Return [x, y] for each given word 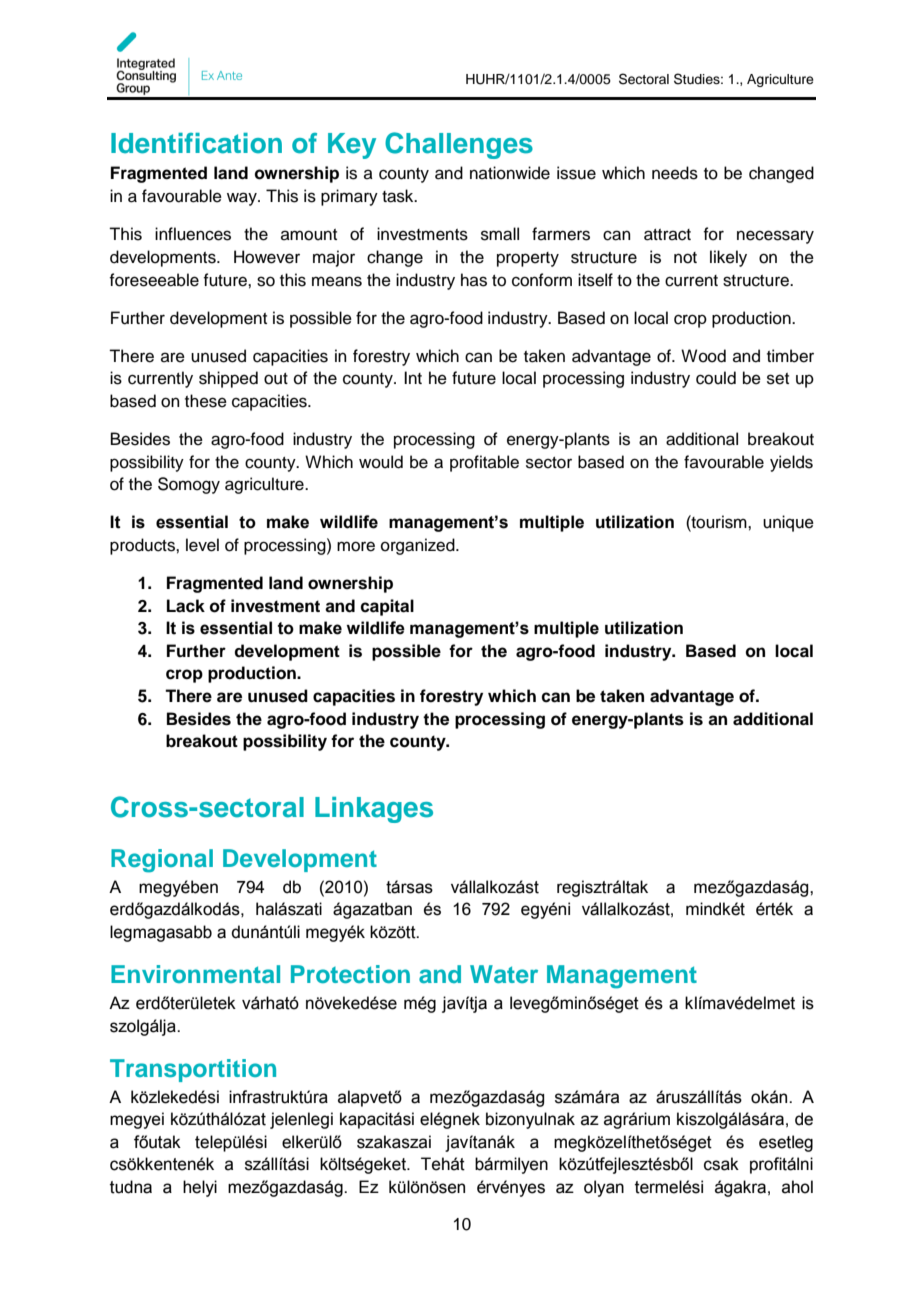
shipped [228, 379]
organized [419, 546]
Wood [703, 356]
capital [387, 607]
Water [504, 974]
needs [675, 173]
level [202, 545]
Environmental [195, 974]
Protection [350, 974]
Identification [196, 143]
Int [413, 377]
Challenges [459, 145]
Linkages [374, 810]
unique [788, 523]
